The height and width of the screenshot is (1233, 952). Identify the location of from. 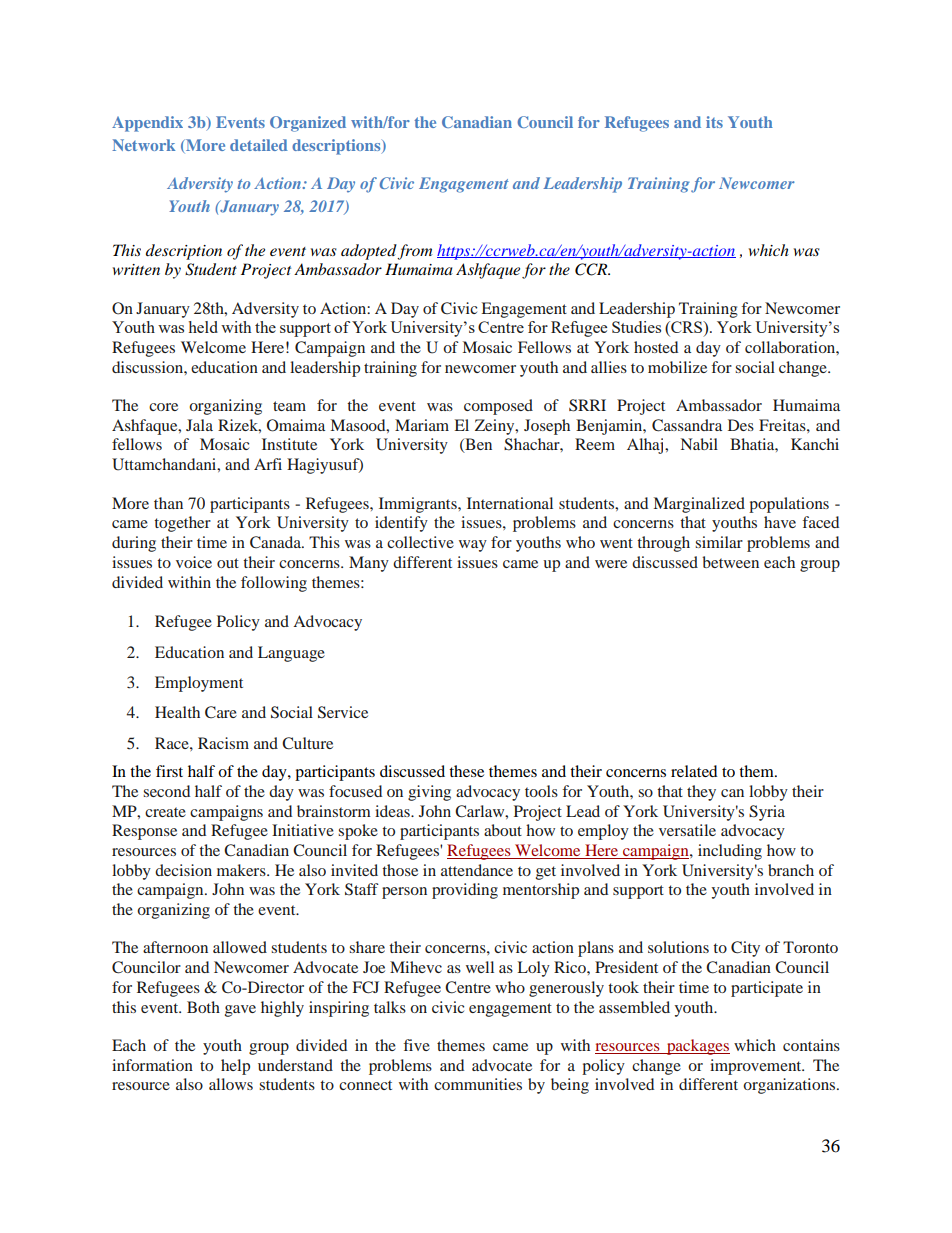
(414, 252).
